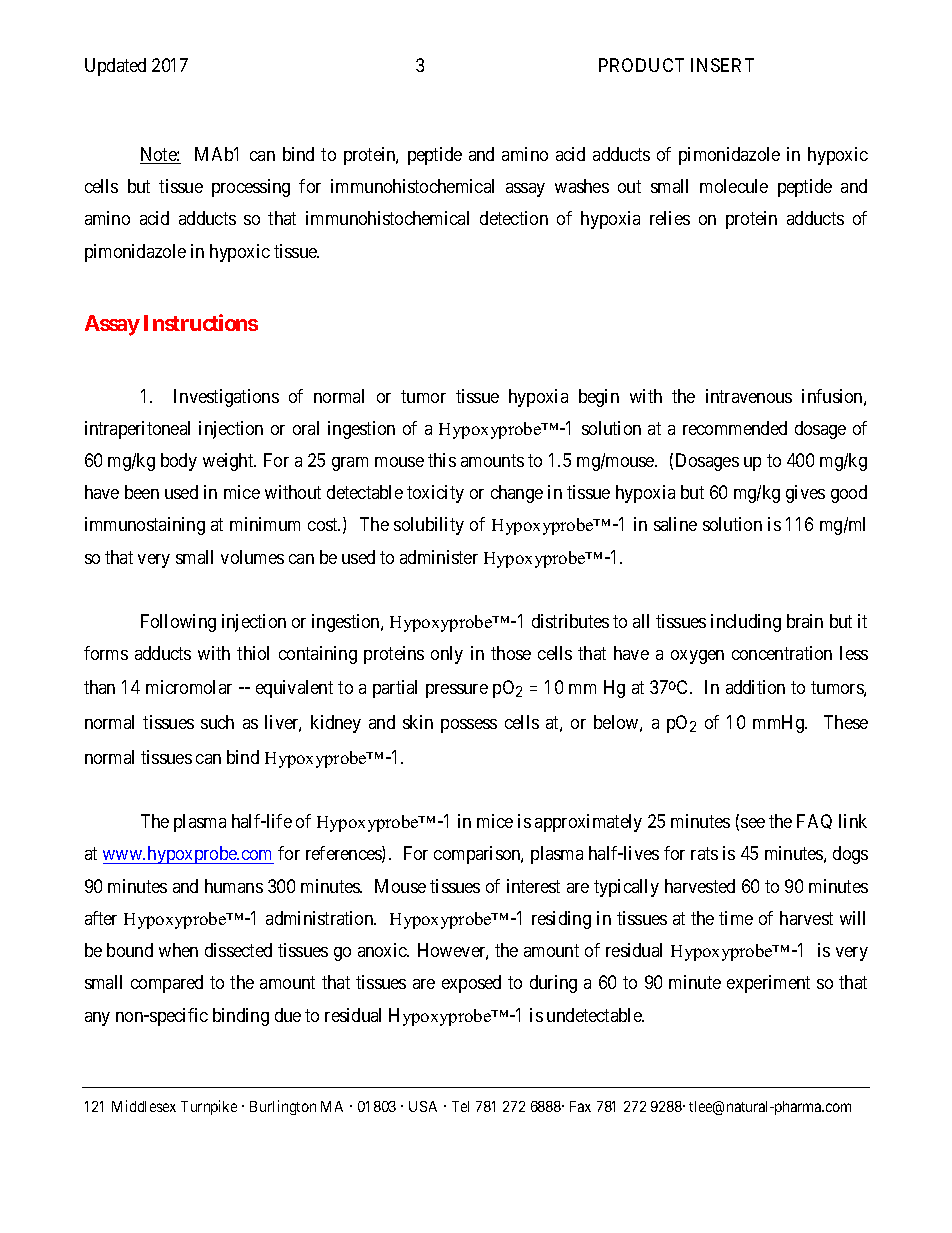 This image has width=952, height=1233. Describe the element at coordinates (115, 67) in the image. I see `Updated` at that location.
